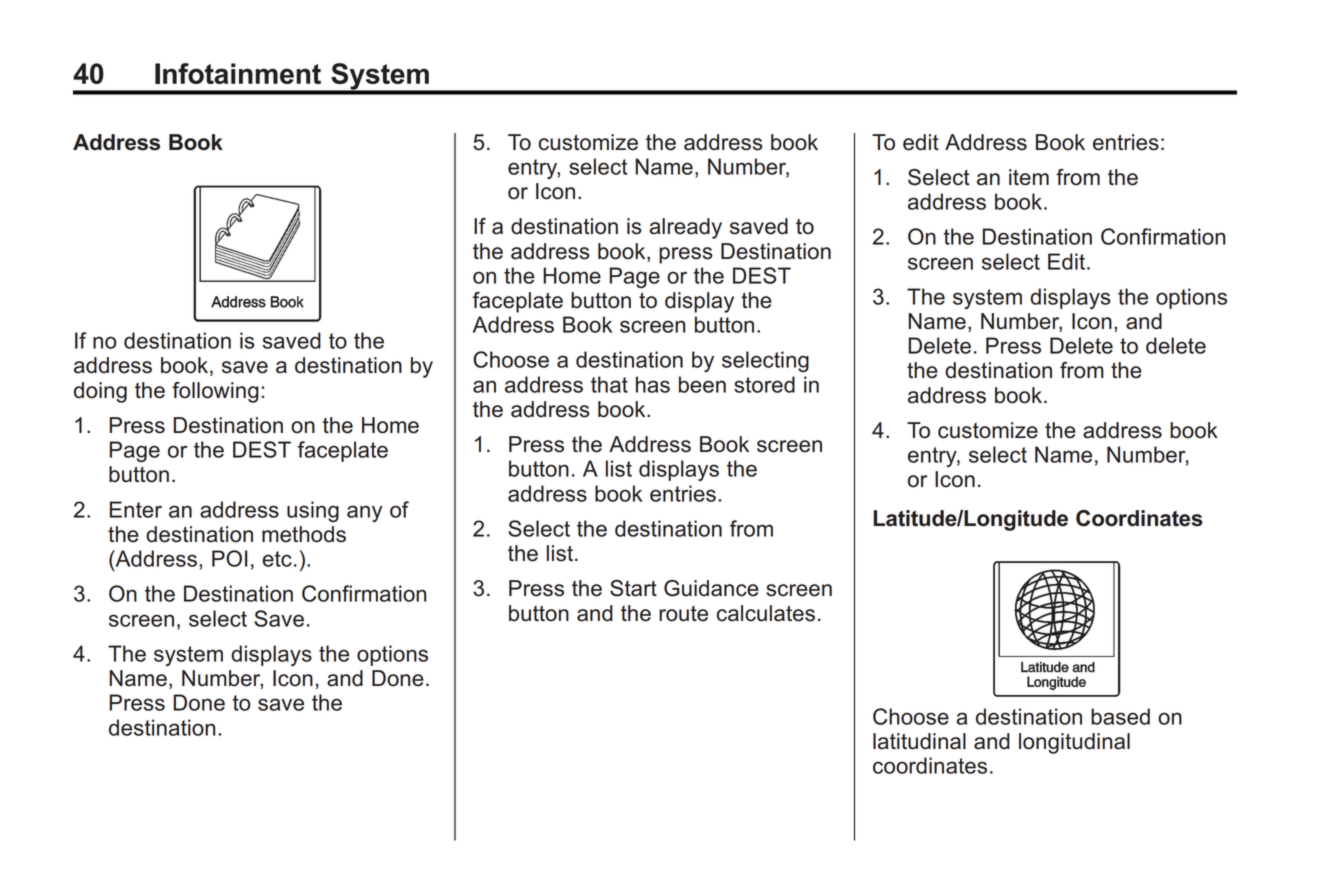 The height and width of the screenshot is (896, 1338). What do you see at coordinates (277, 559) in the screenshot?
I see `etc` at bounding box center [277, 559].
